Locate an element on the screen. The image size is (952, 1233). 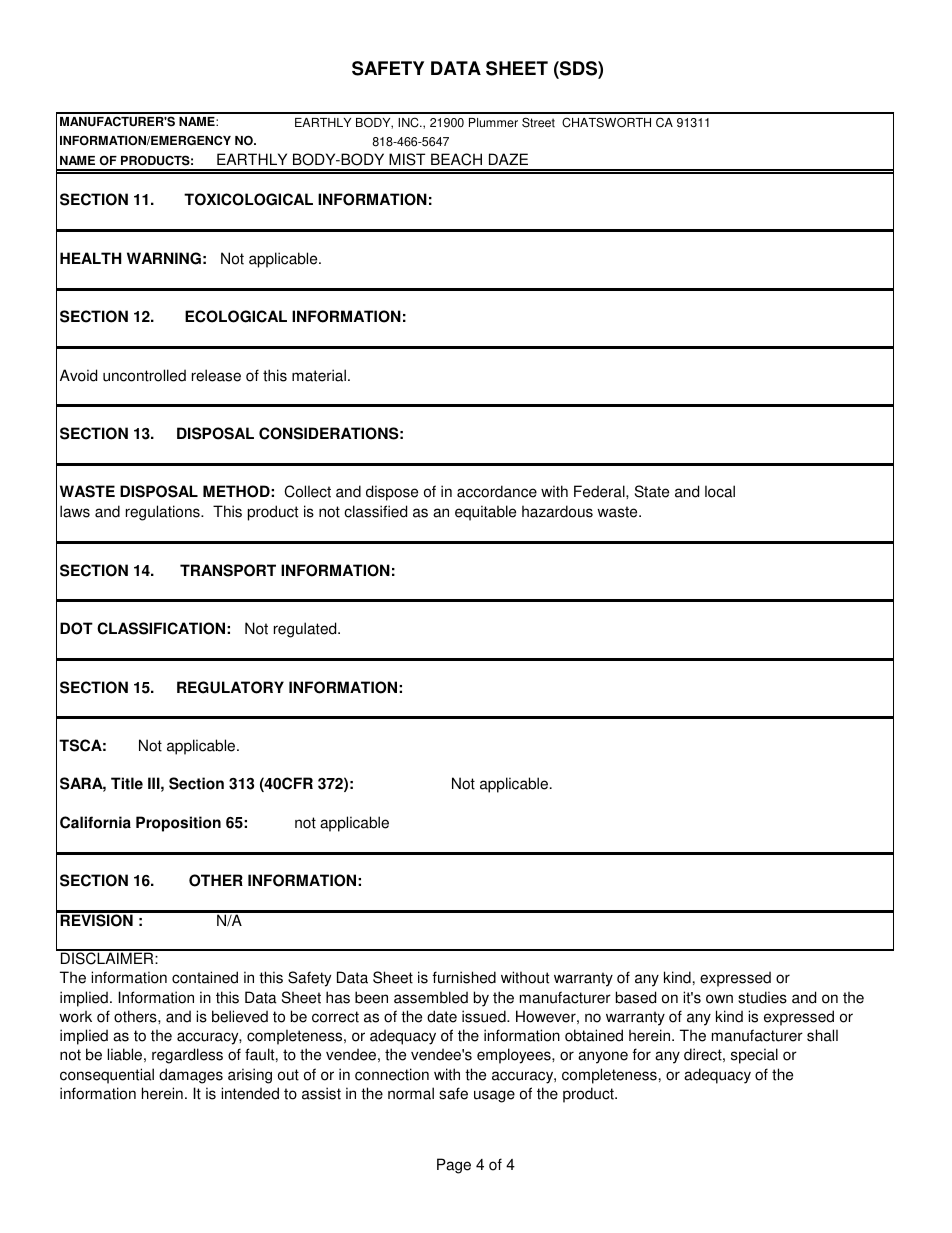
CHATSWORTH is located at coordinates (606, 122).
